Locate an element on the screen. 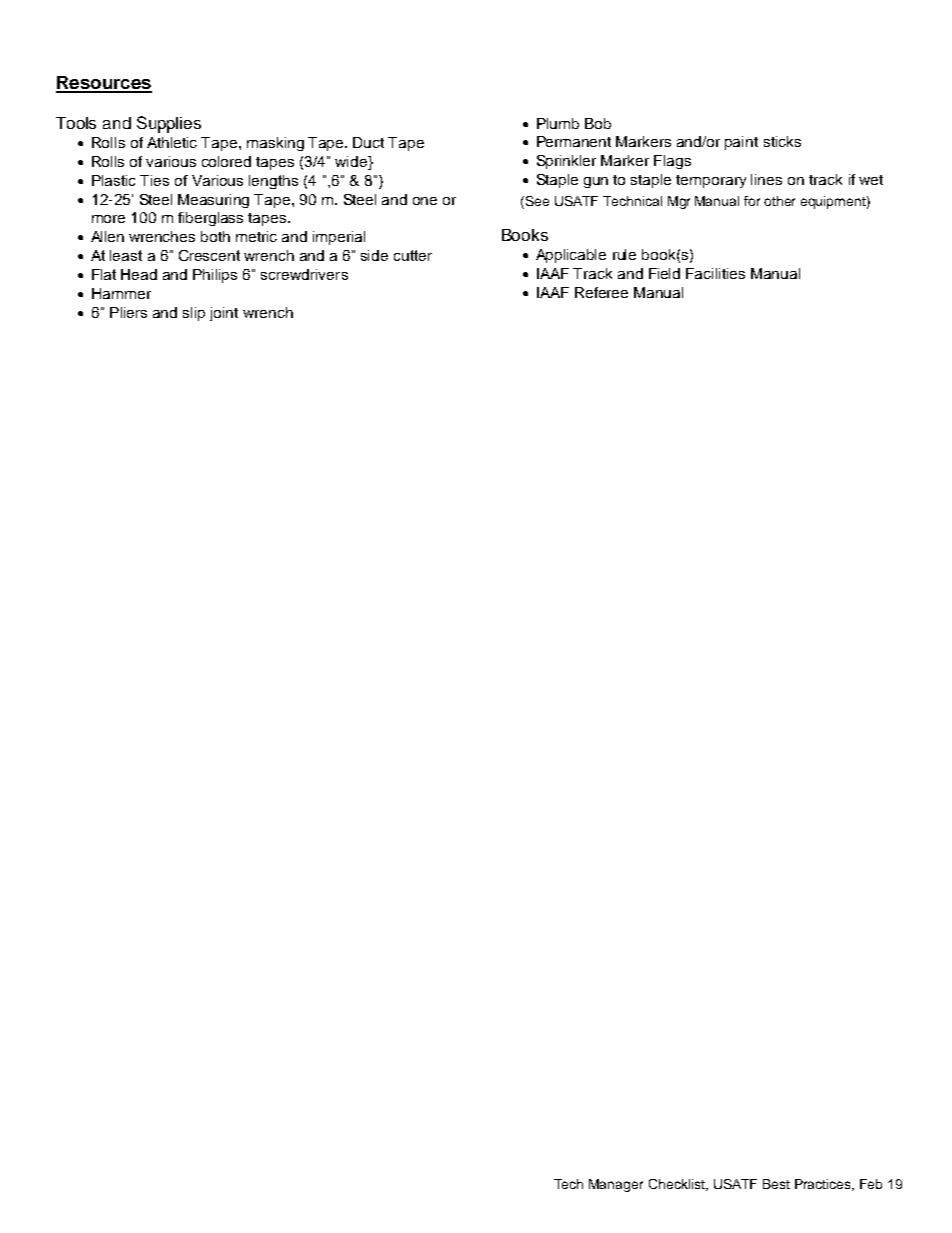 The image size is (952, 1233). Referee is located at coordinates (601, 292).
